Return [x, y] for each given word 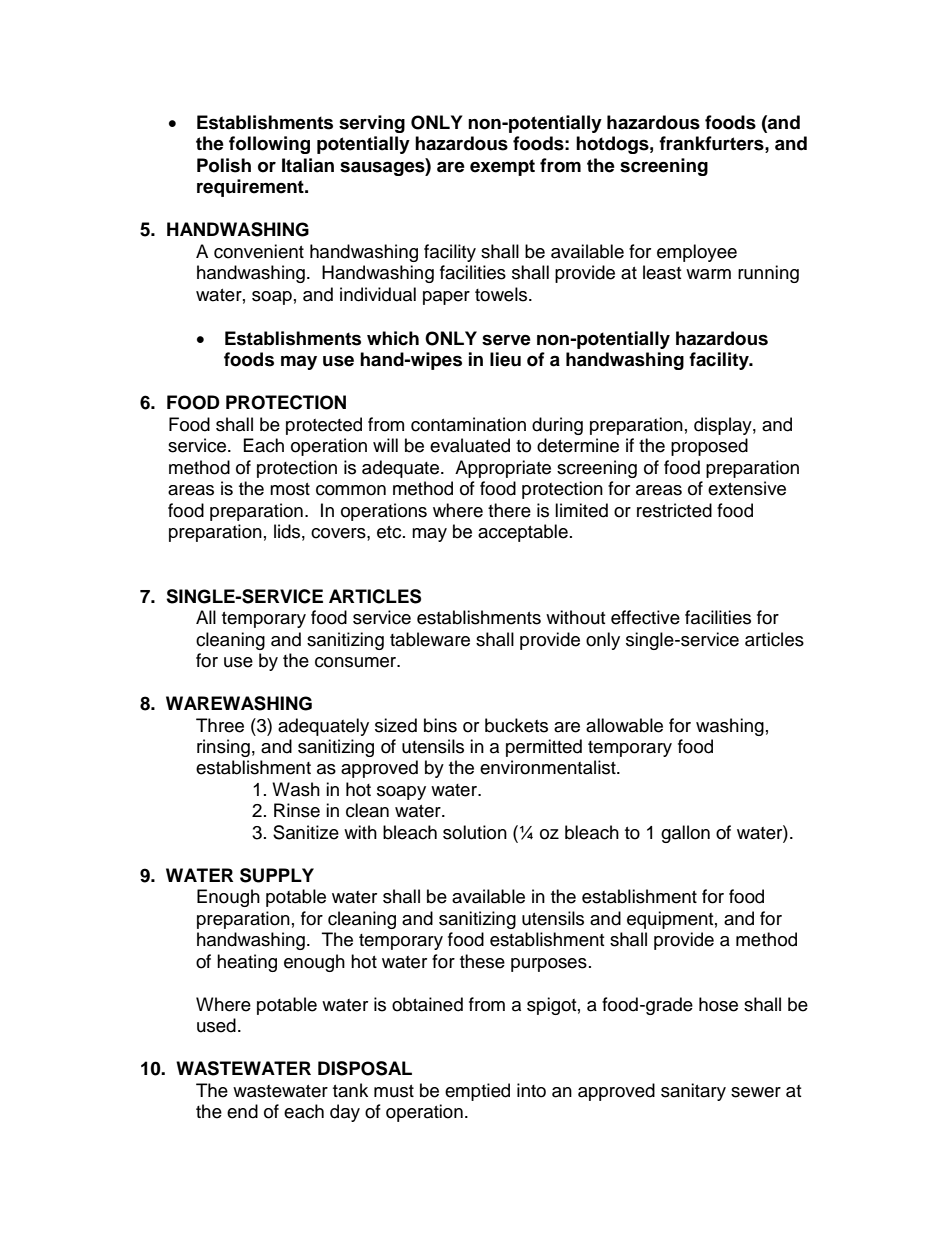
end [242, 1111]
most [290, 489]
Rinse [297, 810]
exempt [502, 167]
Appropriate [503, 469]
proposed [709, 447]
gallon [685, 834]
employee [697, 253]
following [269, 145]
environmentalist [549, 767]
